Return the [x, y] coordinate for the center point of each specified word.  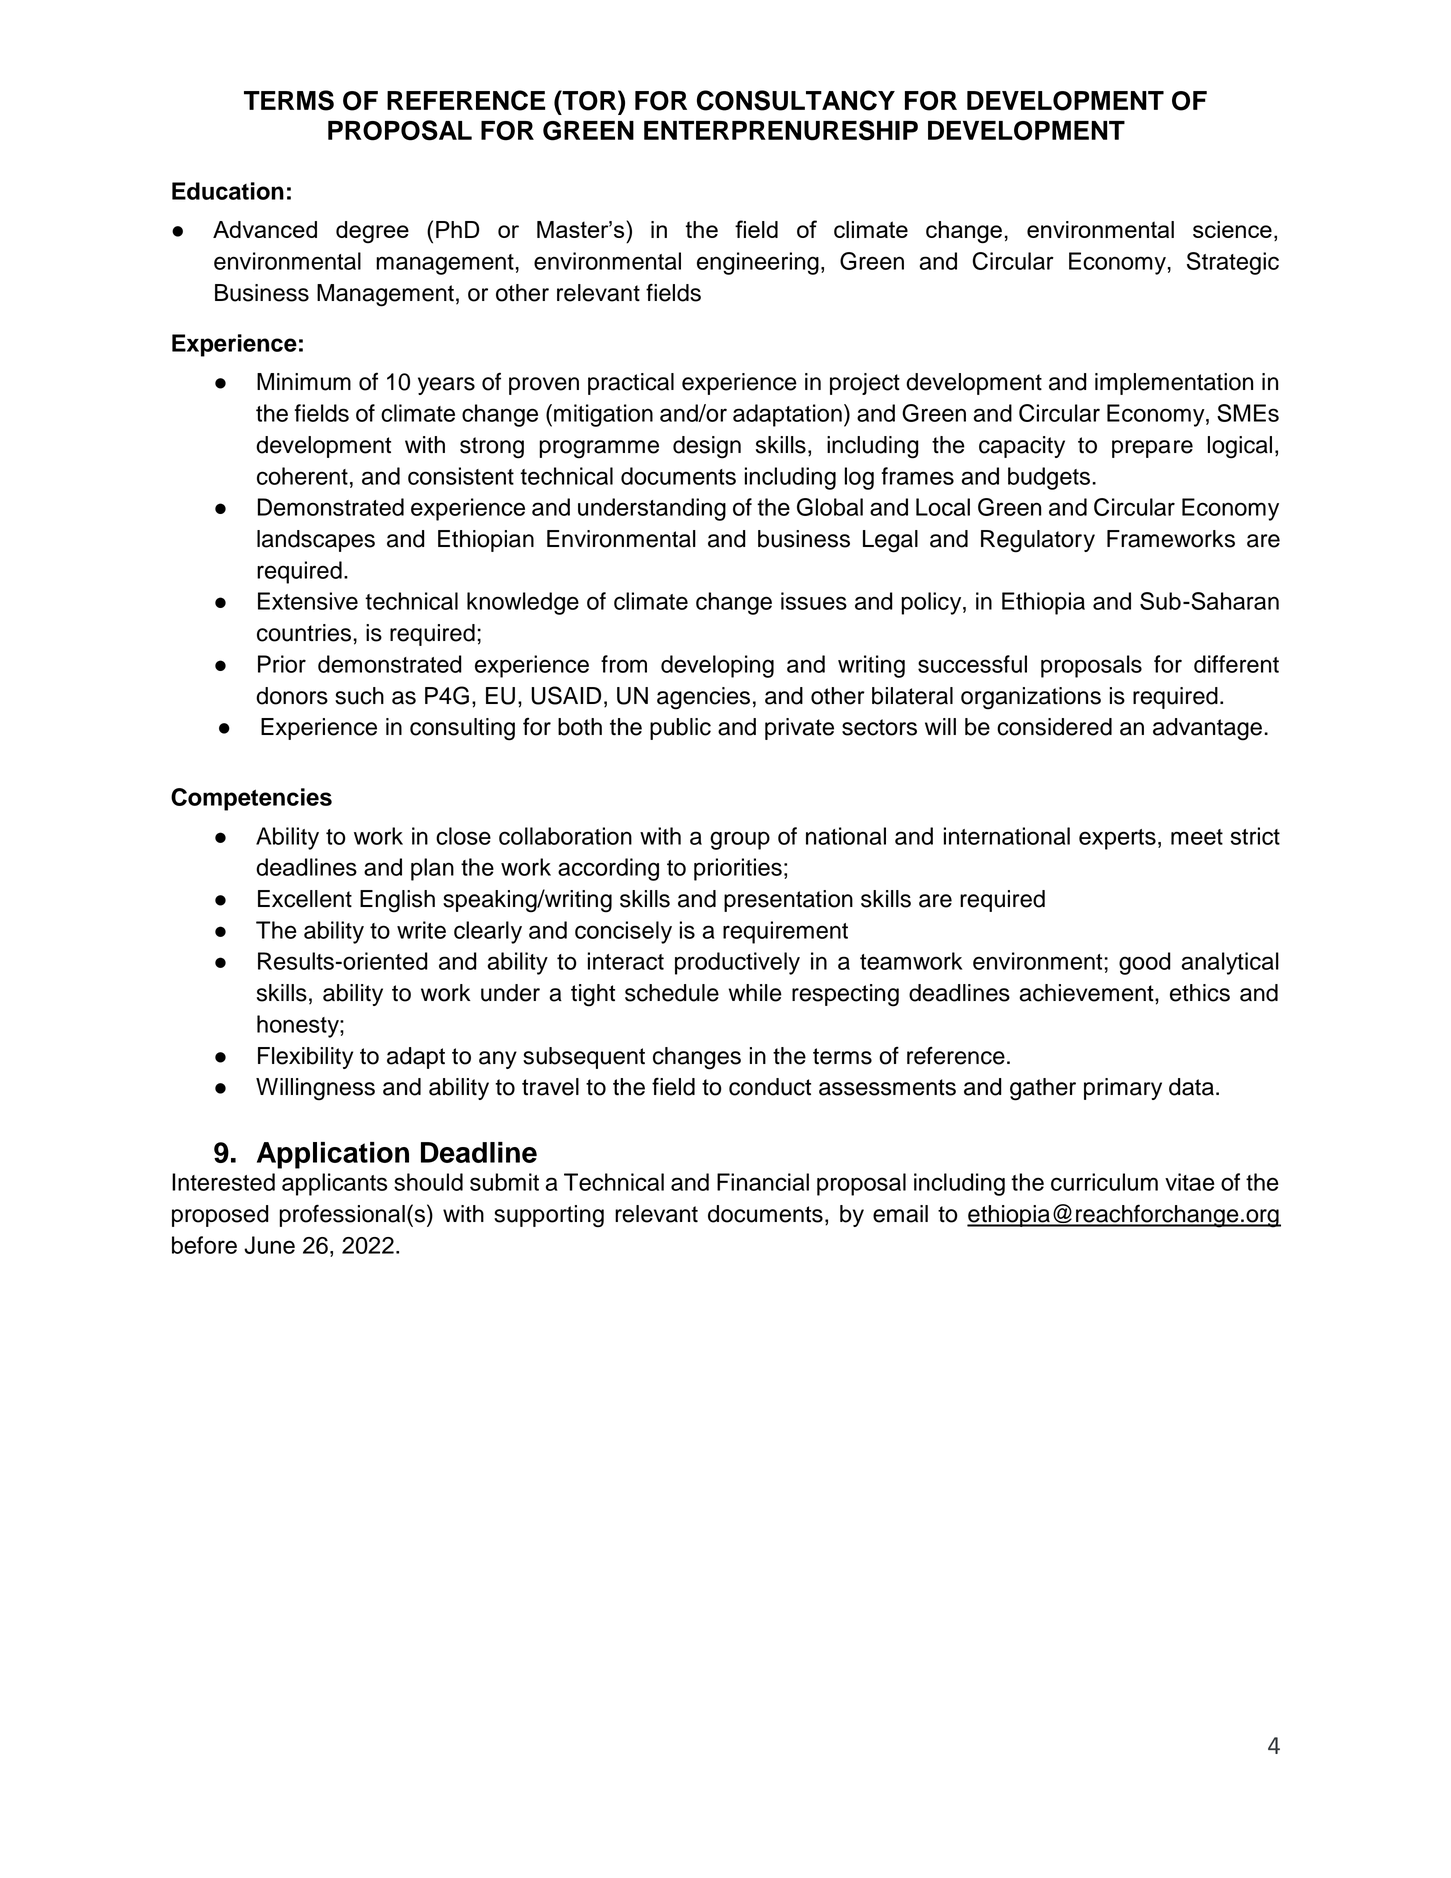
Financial [763, 1182]
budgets [1050, 478]
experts [1117, 839]
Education [228, 191]
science [1232, 229]
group [740, 840]
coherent [302, 476]
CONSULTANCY [796, 100]
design [707, 447]
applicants [334, 1184]
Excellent [305, 899]
